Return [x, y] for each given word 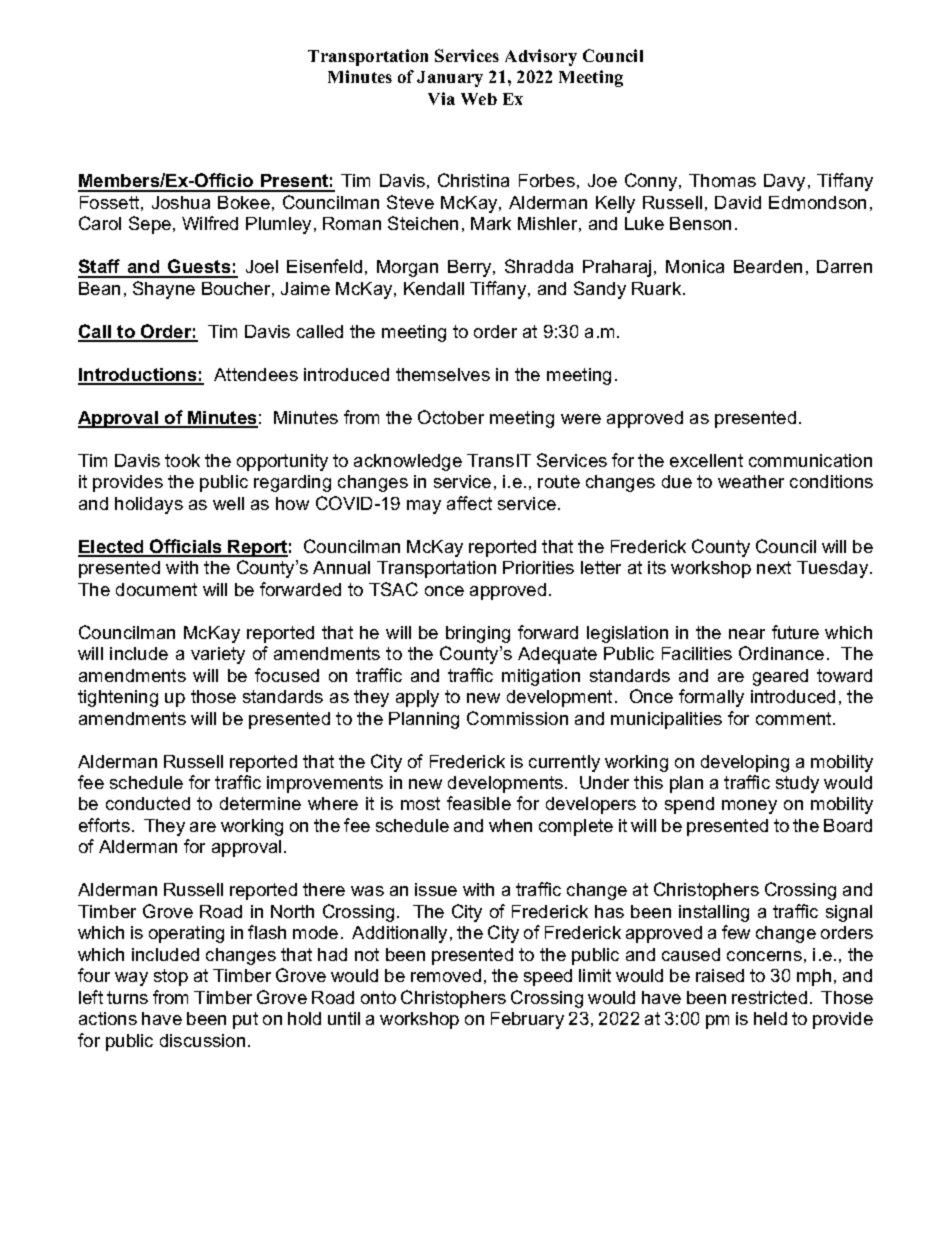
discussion [202, 1040]
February [527, 1020]
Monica [695, 266]
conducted [148, 803]
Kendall [434, 288]
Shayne [164, 290]
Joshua [181, 202]
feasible [479, 803]
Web [479, 99]
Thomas [722, 180]
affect [469, 503]
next [774, 567]
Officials [186, 547]
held [770, 1018]
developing [745, 763]
